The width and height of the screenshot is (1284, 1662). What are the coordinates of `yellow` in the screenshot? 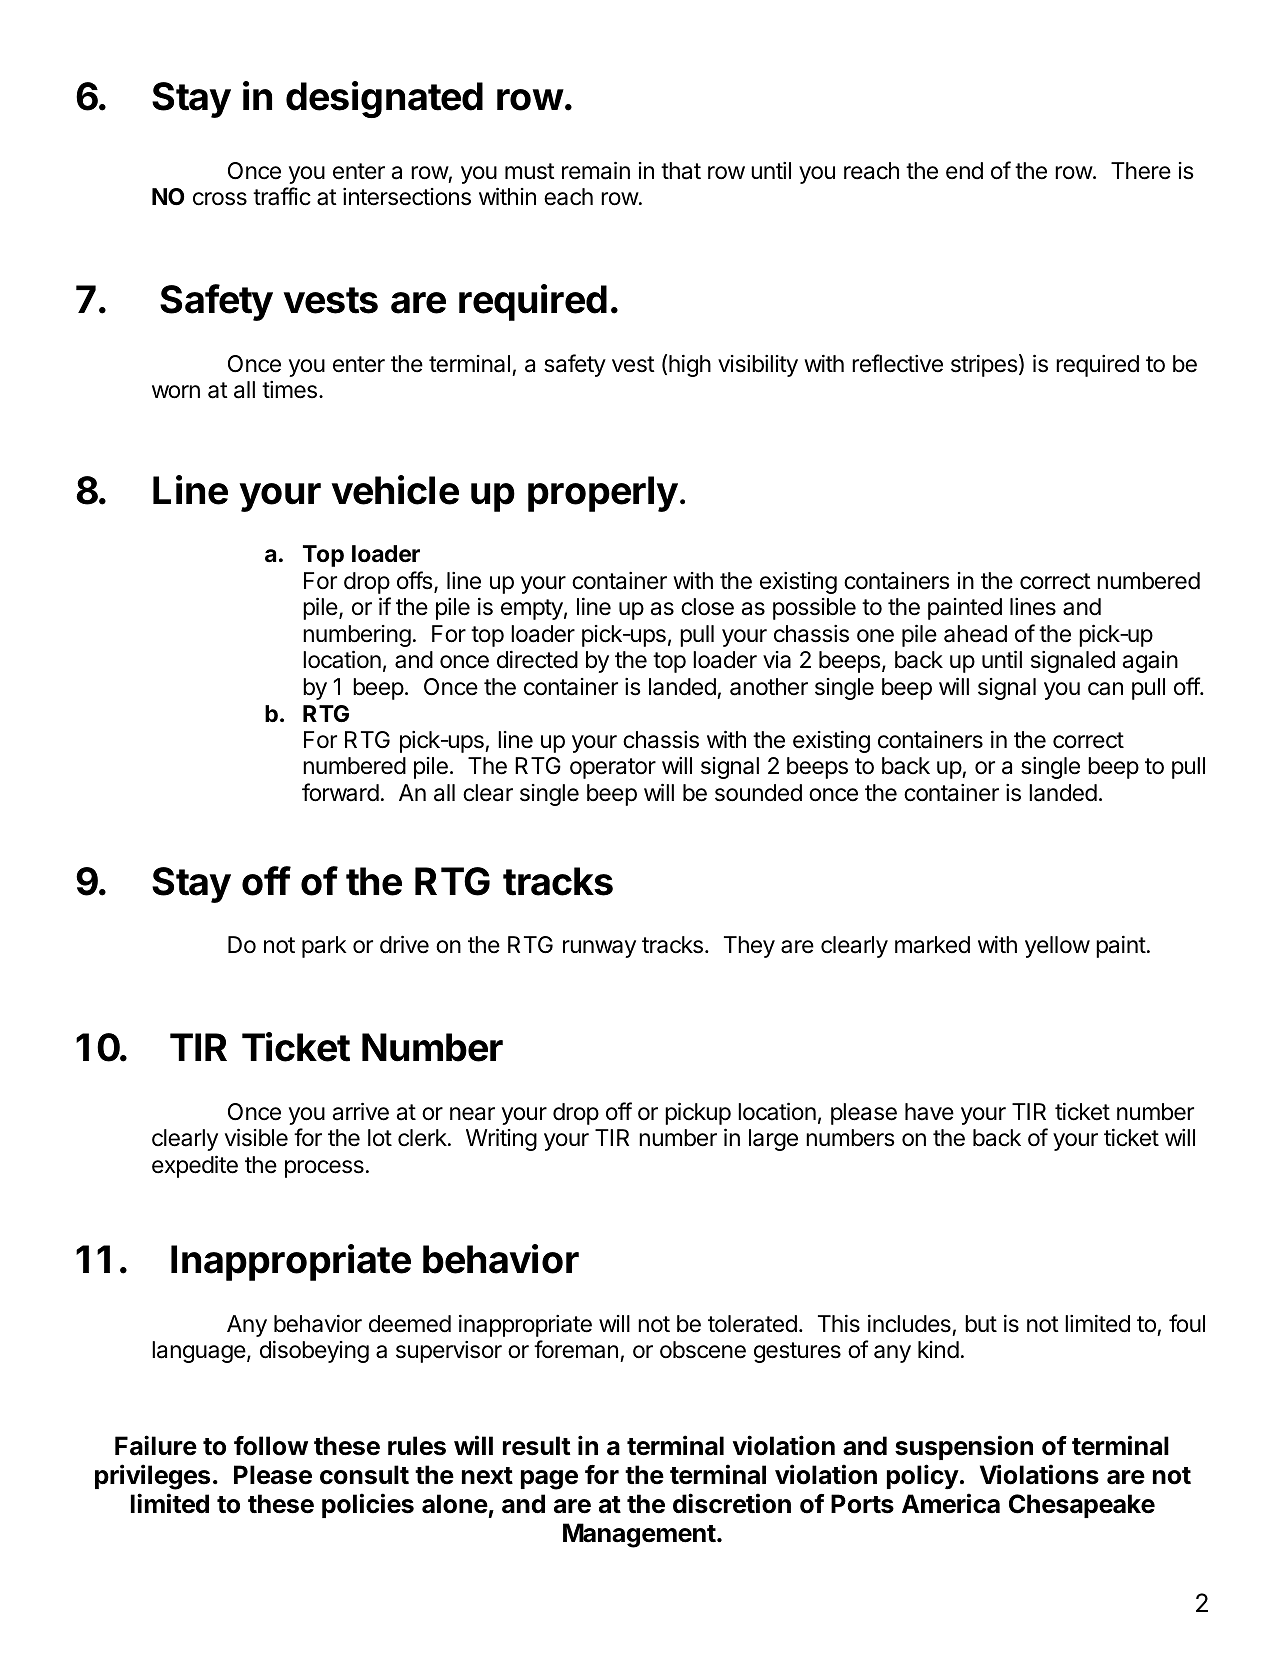 It's located at (1057, 947).
